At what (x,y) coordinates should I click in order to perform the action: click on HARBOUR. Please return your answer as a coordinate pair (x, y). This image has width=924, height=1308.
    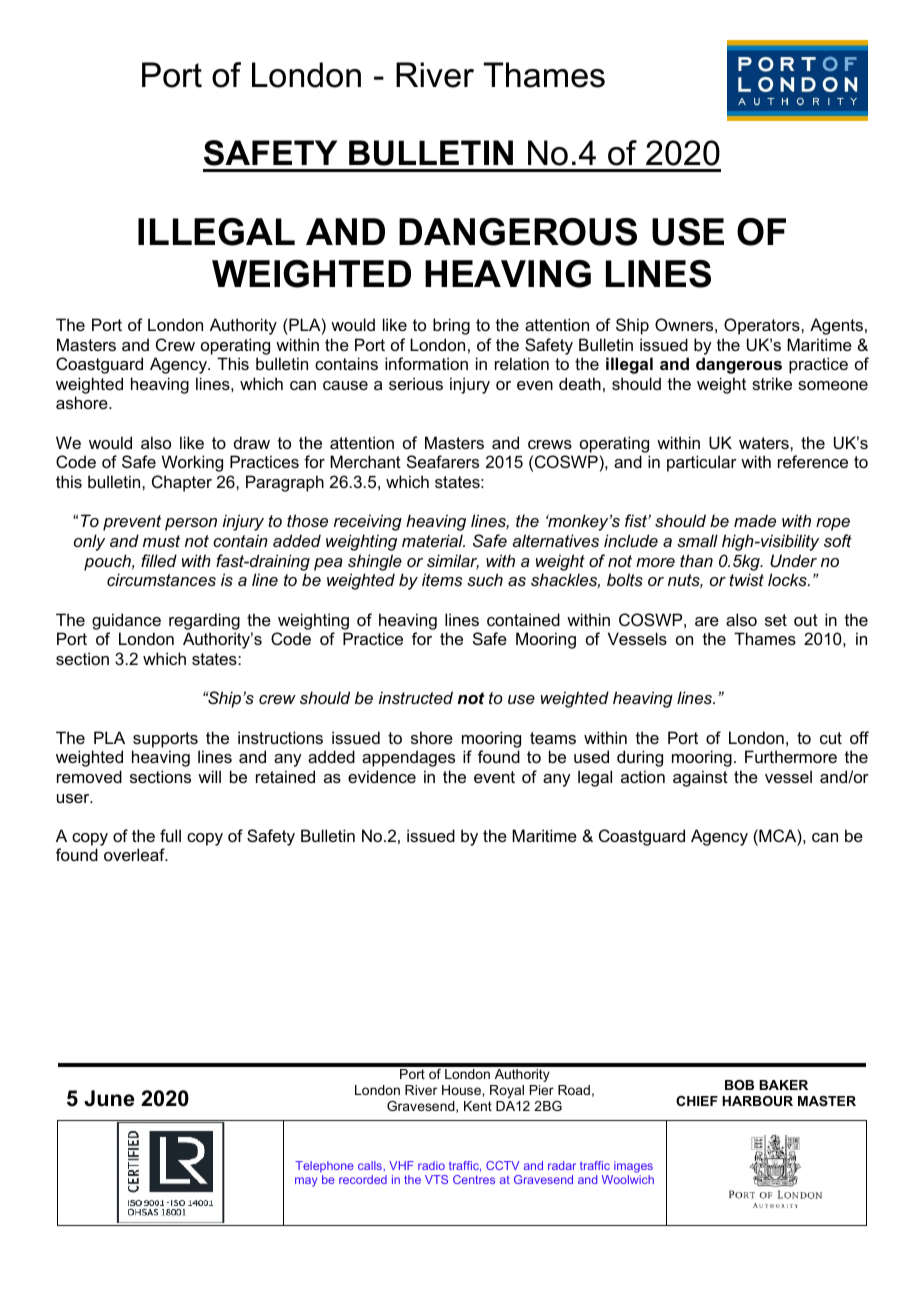
    Looking at the image, I should click on (757, 1101).
